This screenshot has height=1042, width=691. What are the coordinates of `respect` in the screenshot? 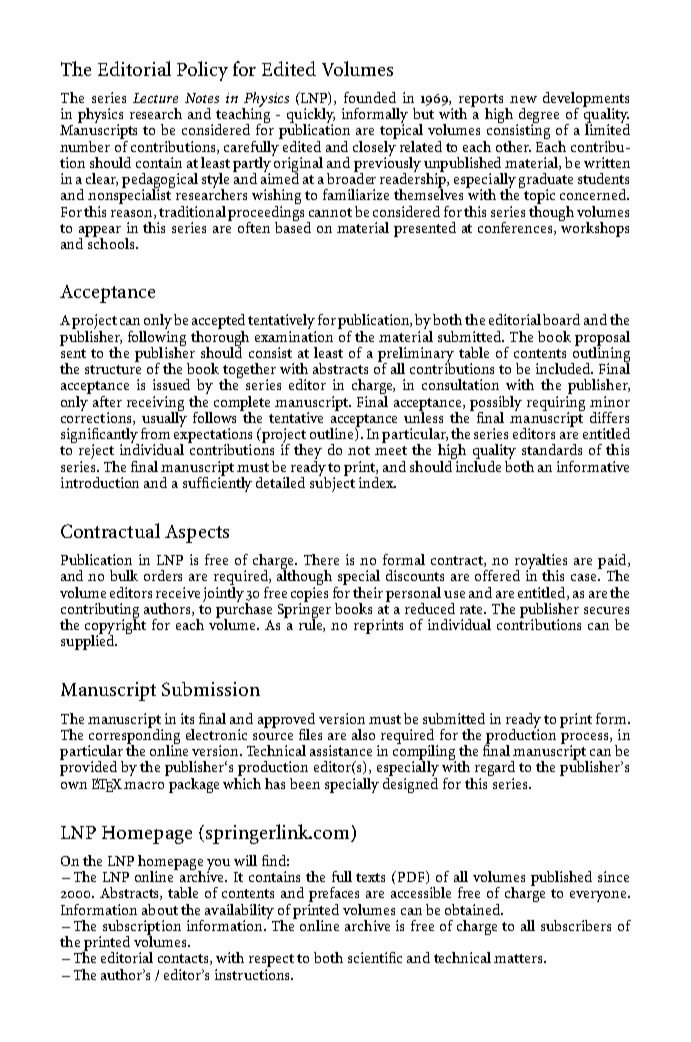 It's located at (271, 962).
